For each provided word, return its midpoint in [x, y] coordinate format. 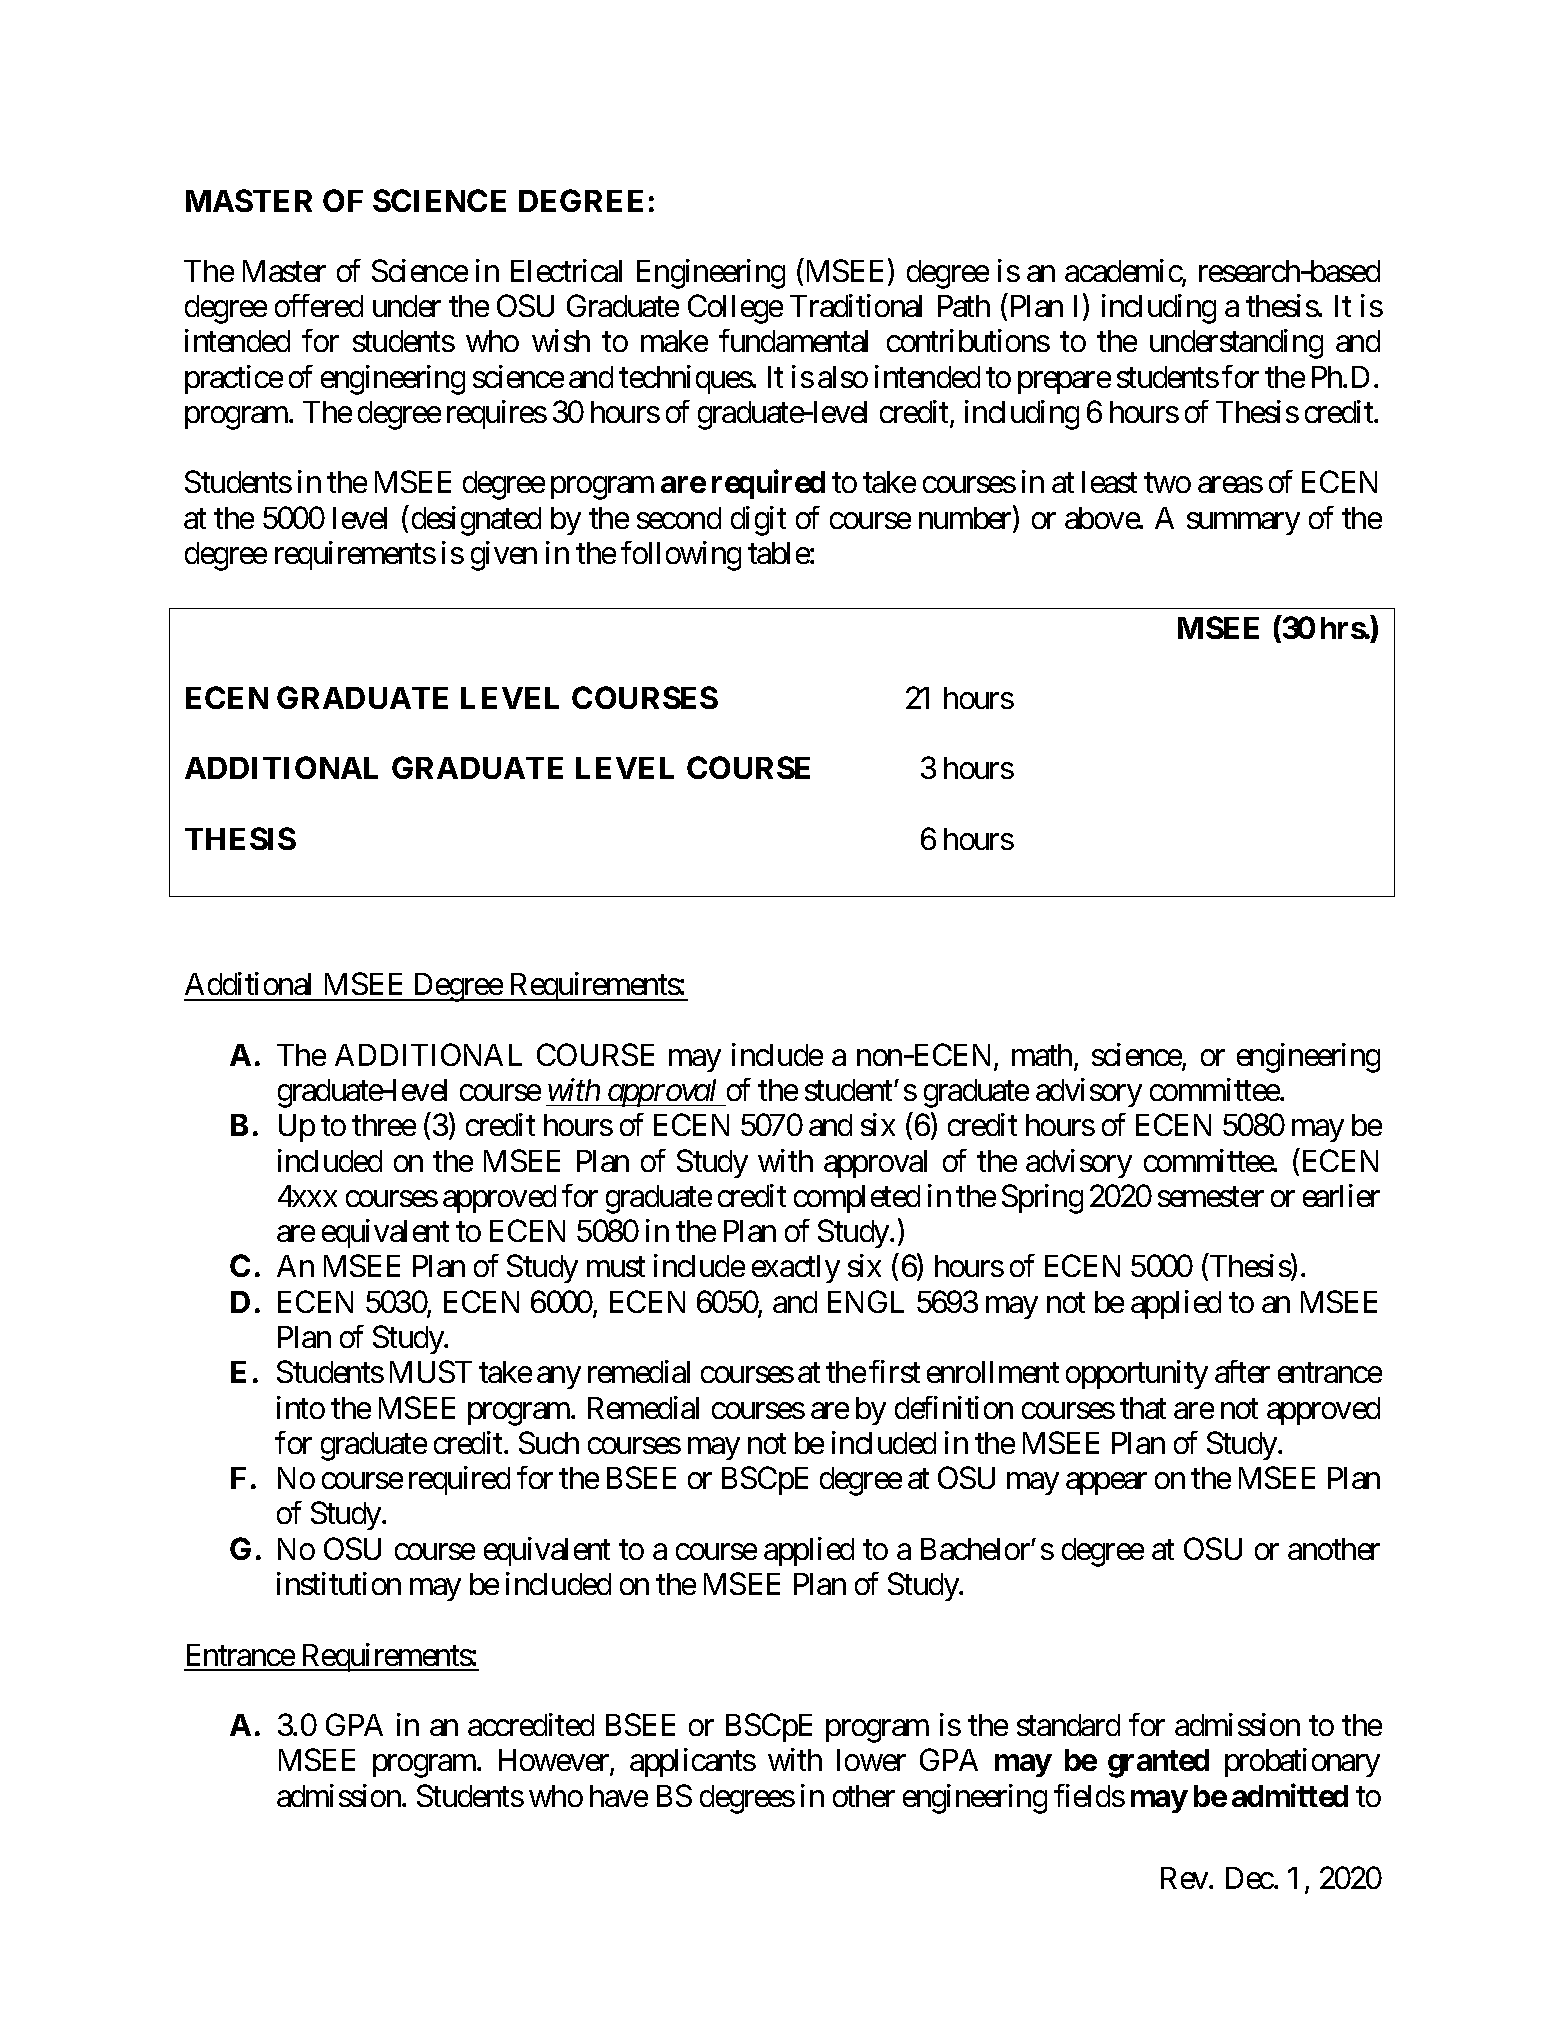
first [894, 1371]
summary [1243, 524]
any [559, 1378]
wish [561, 340]
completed [857, 1199]
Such [549, 1442]
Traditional [856, 305]
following [681, 556]
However [555, 1762]
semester [1211, 1197]
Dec [1250, 1878]
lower [871, 1760]
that [1143, 1408]
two [1167, 483]
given [504, 556]
